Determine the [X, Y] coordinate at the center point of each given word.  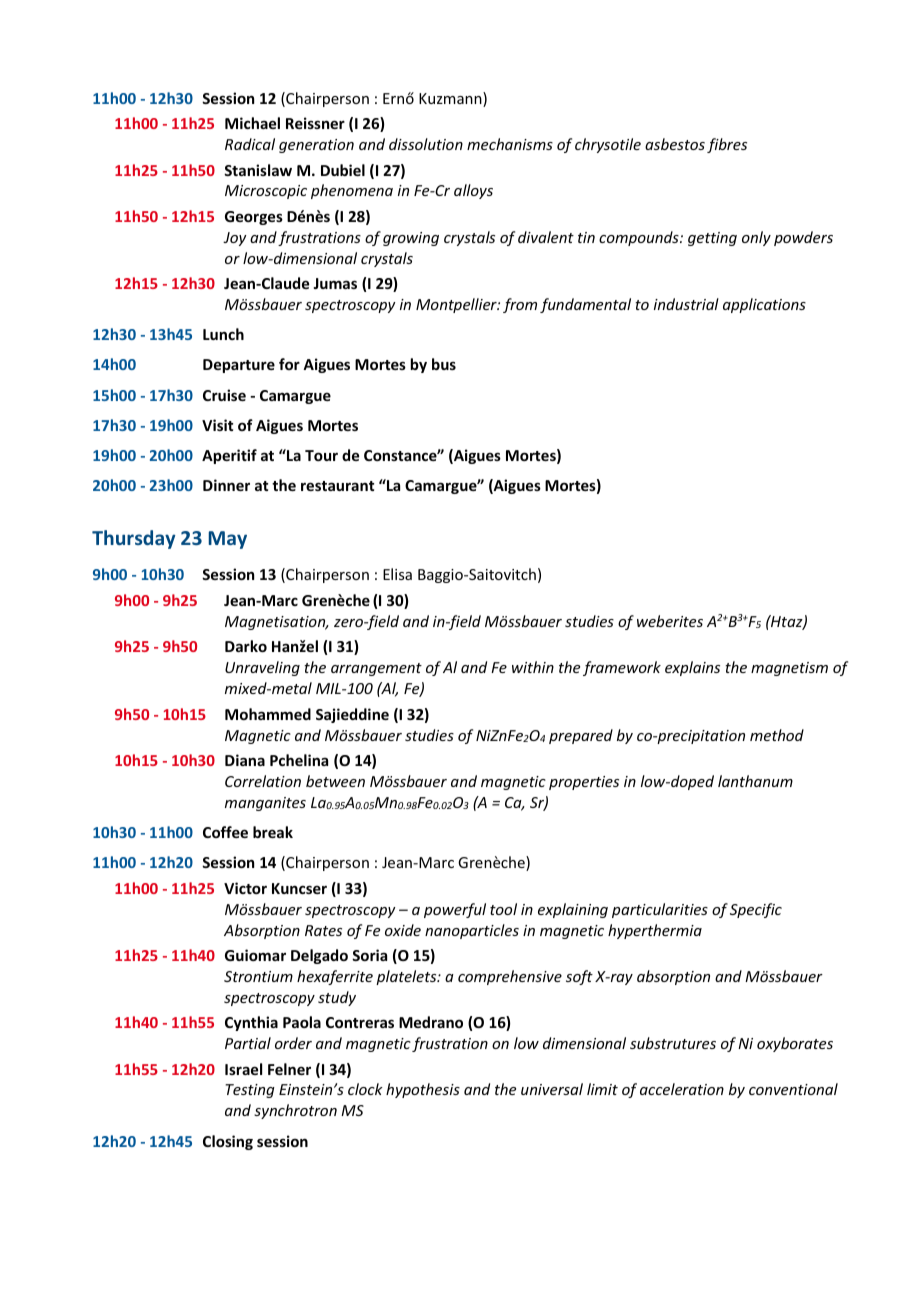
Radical [250, 144]
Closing [228, 1142]
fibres [727, 145]
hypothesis [423, 1090]
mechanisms [510, 144]
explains [692, 668]
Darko [246, 646]
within [533, 667]
